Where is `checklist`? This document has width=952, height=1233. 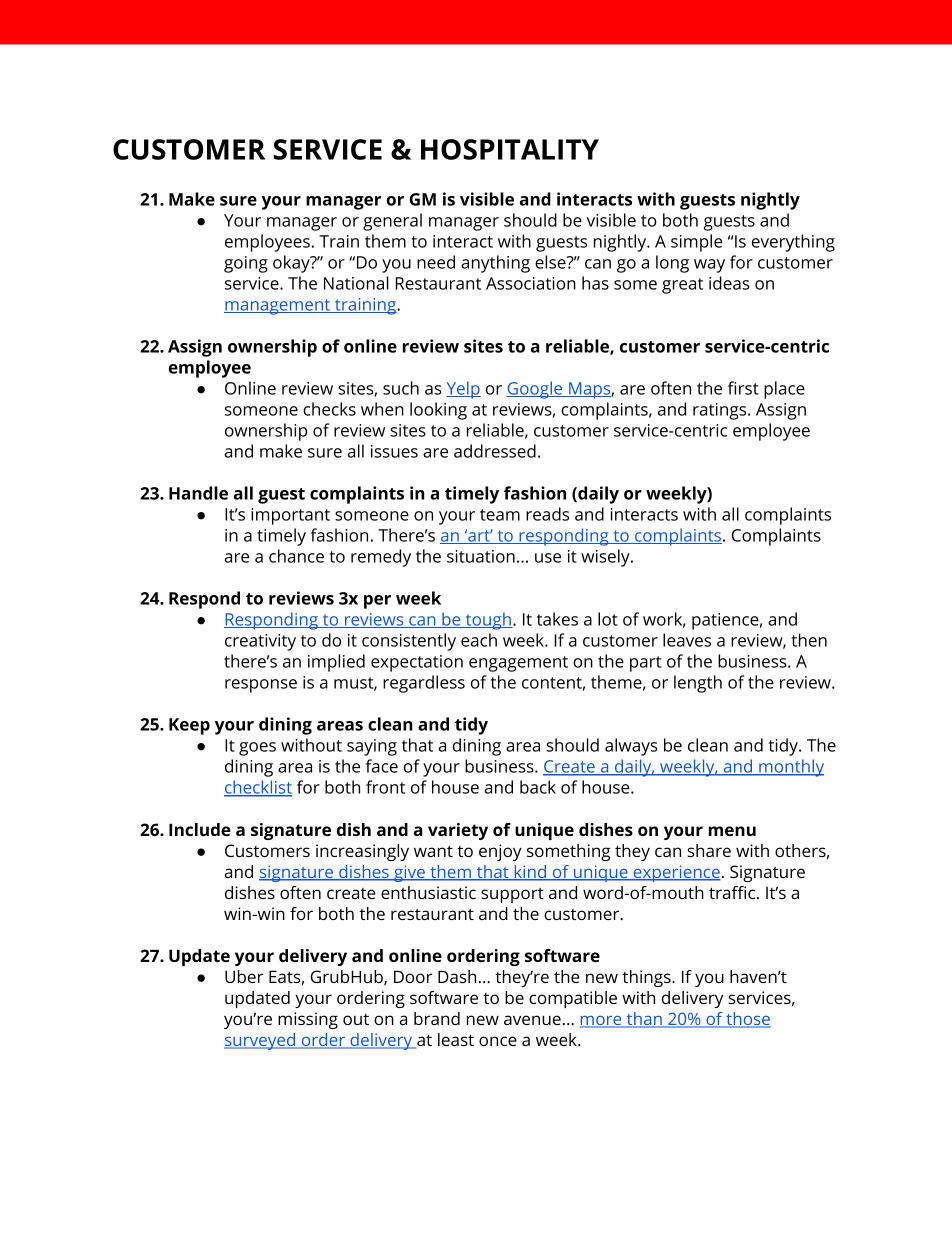
checklist is located at coordinates (258, 788).
